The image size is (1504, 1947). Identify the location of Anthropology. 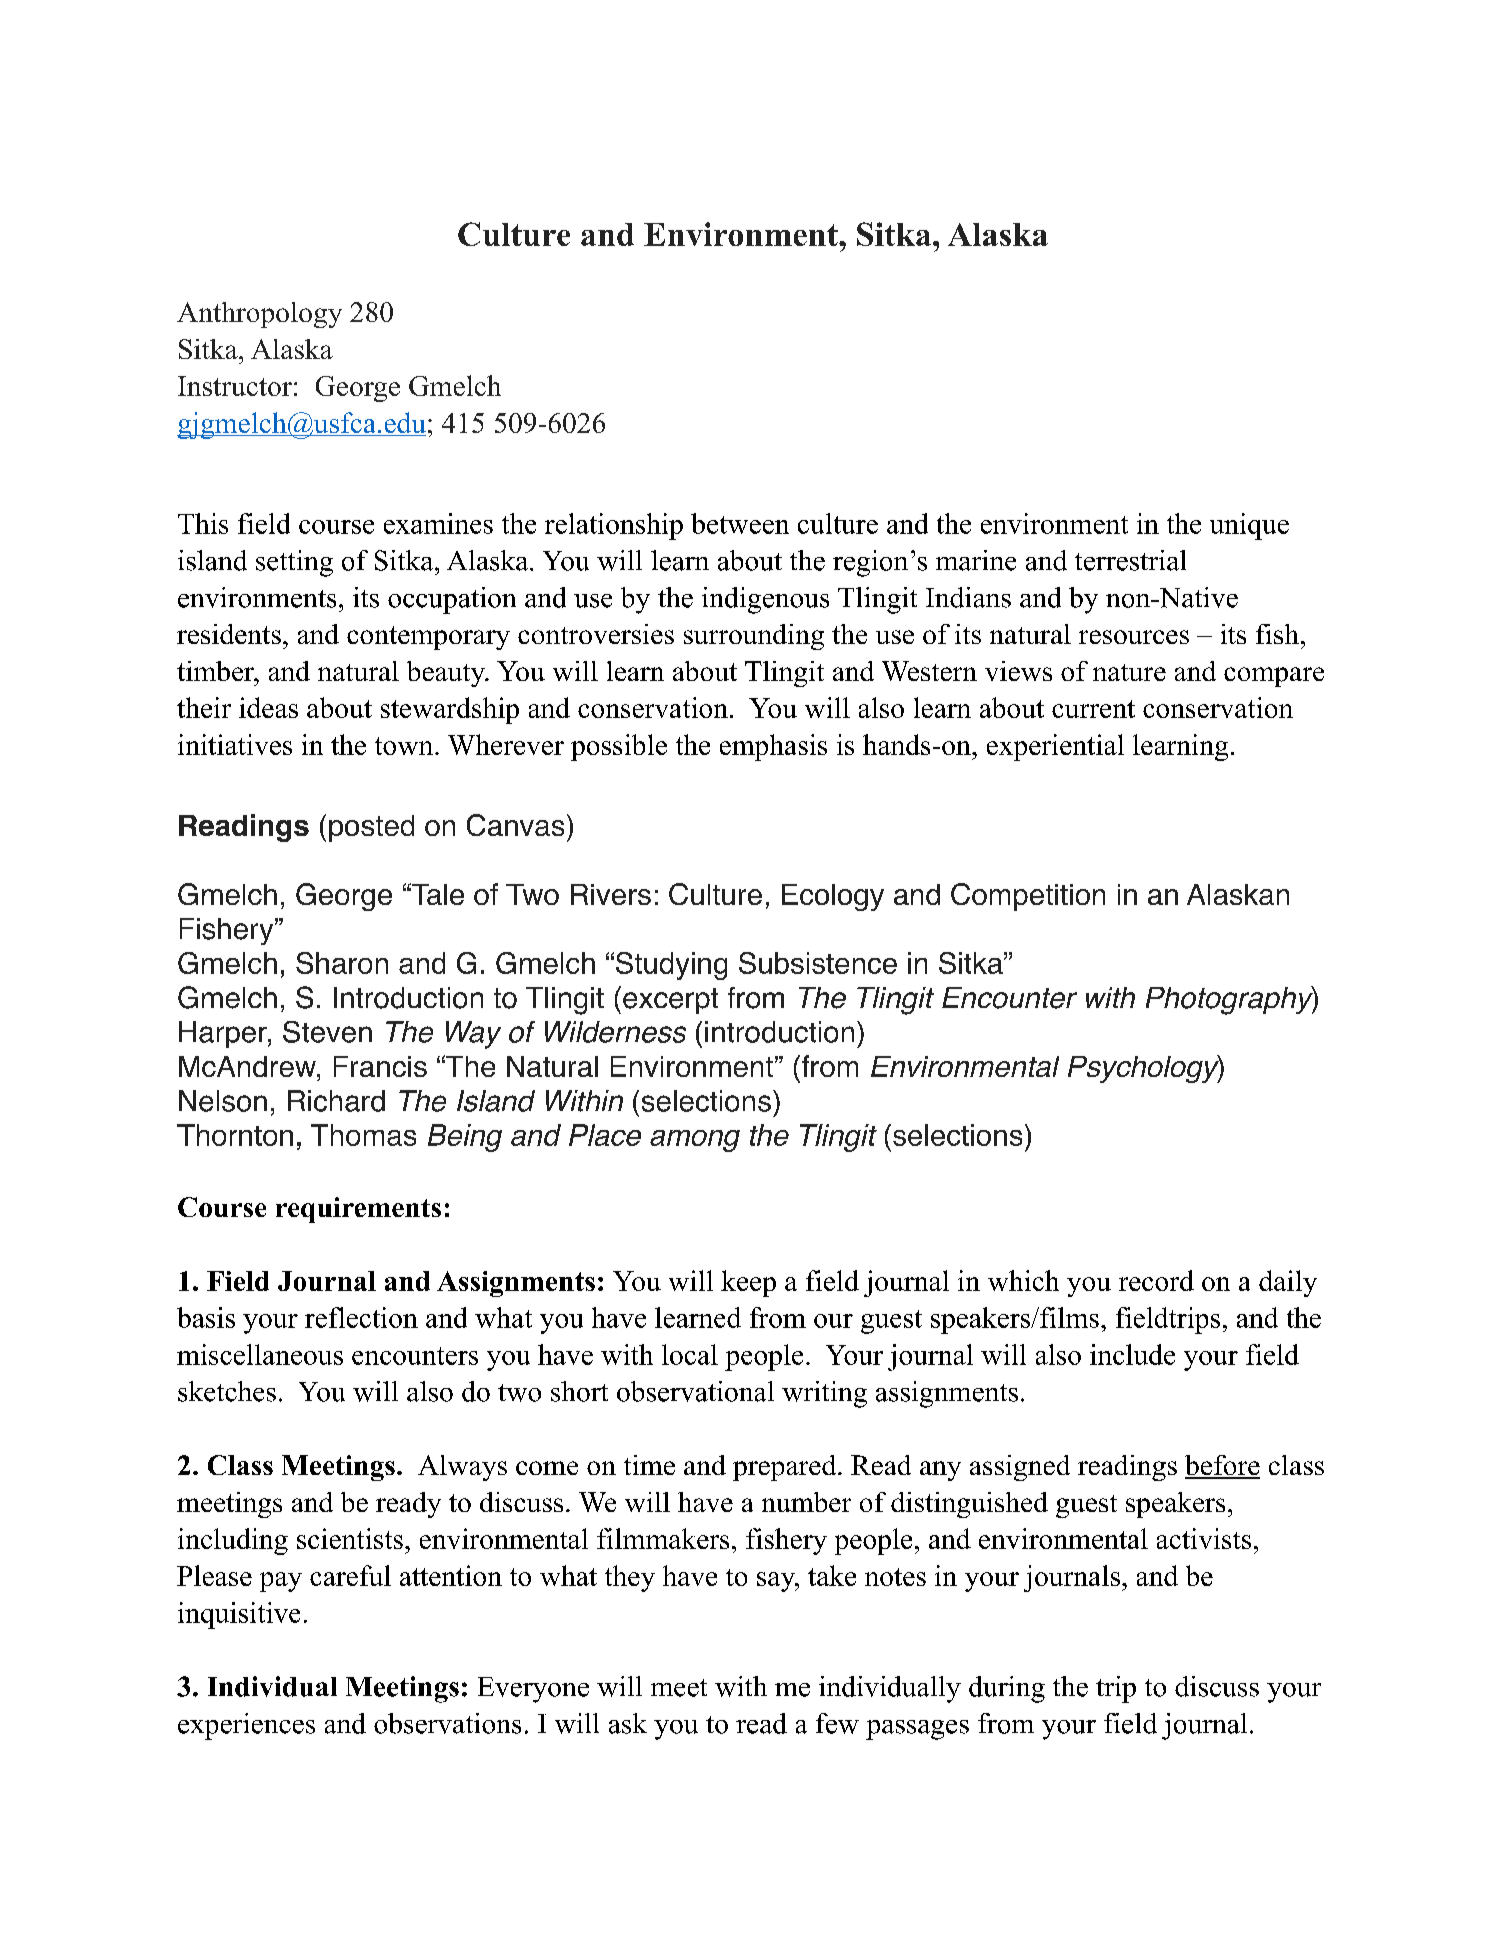
(259, 315).
